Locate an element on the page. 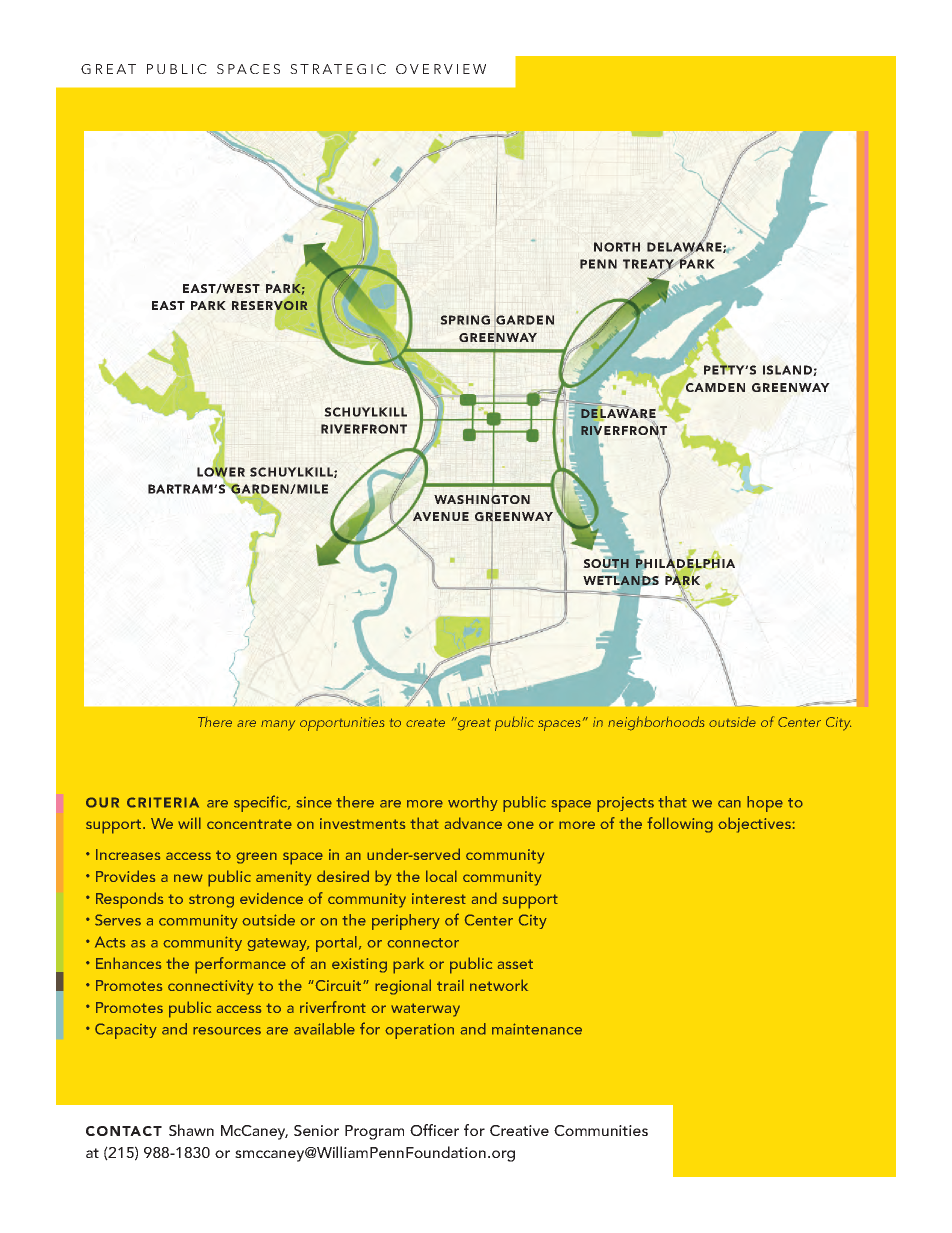 This image has width=952, height=1233. neighborhoods is located at coordinates (656, 723).
